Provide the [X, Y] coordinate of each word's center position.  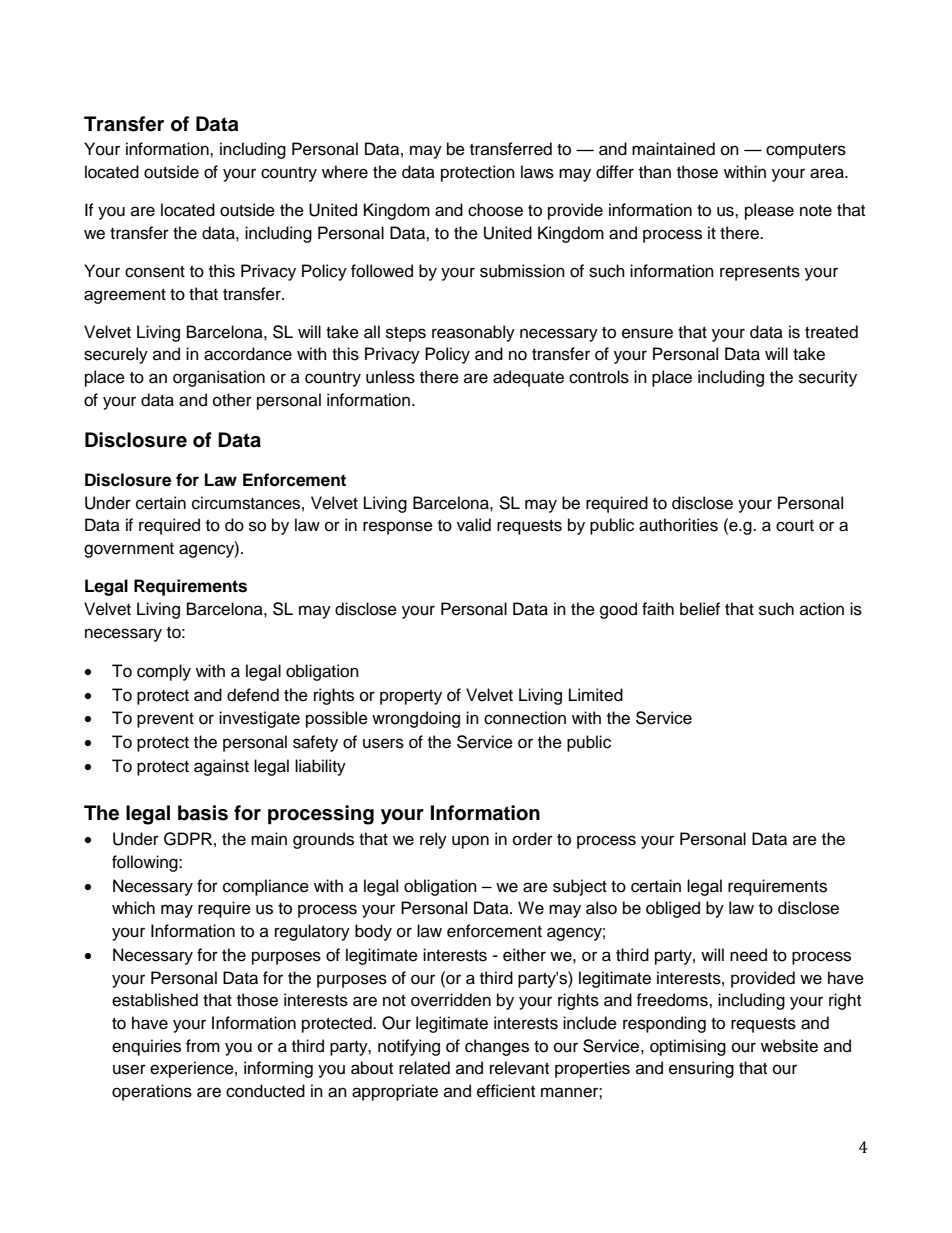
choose [495, 210]
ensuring [701, 1069]
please [769, 211]
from [203, 1046]
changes [497, 1047]
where [345, 172]
